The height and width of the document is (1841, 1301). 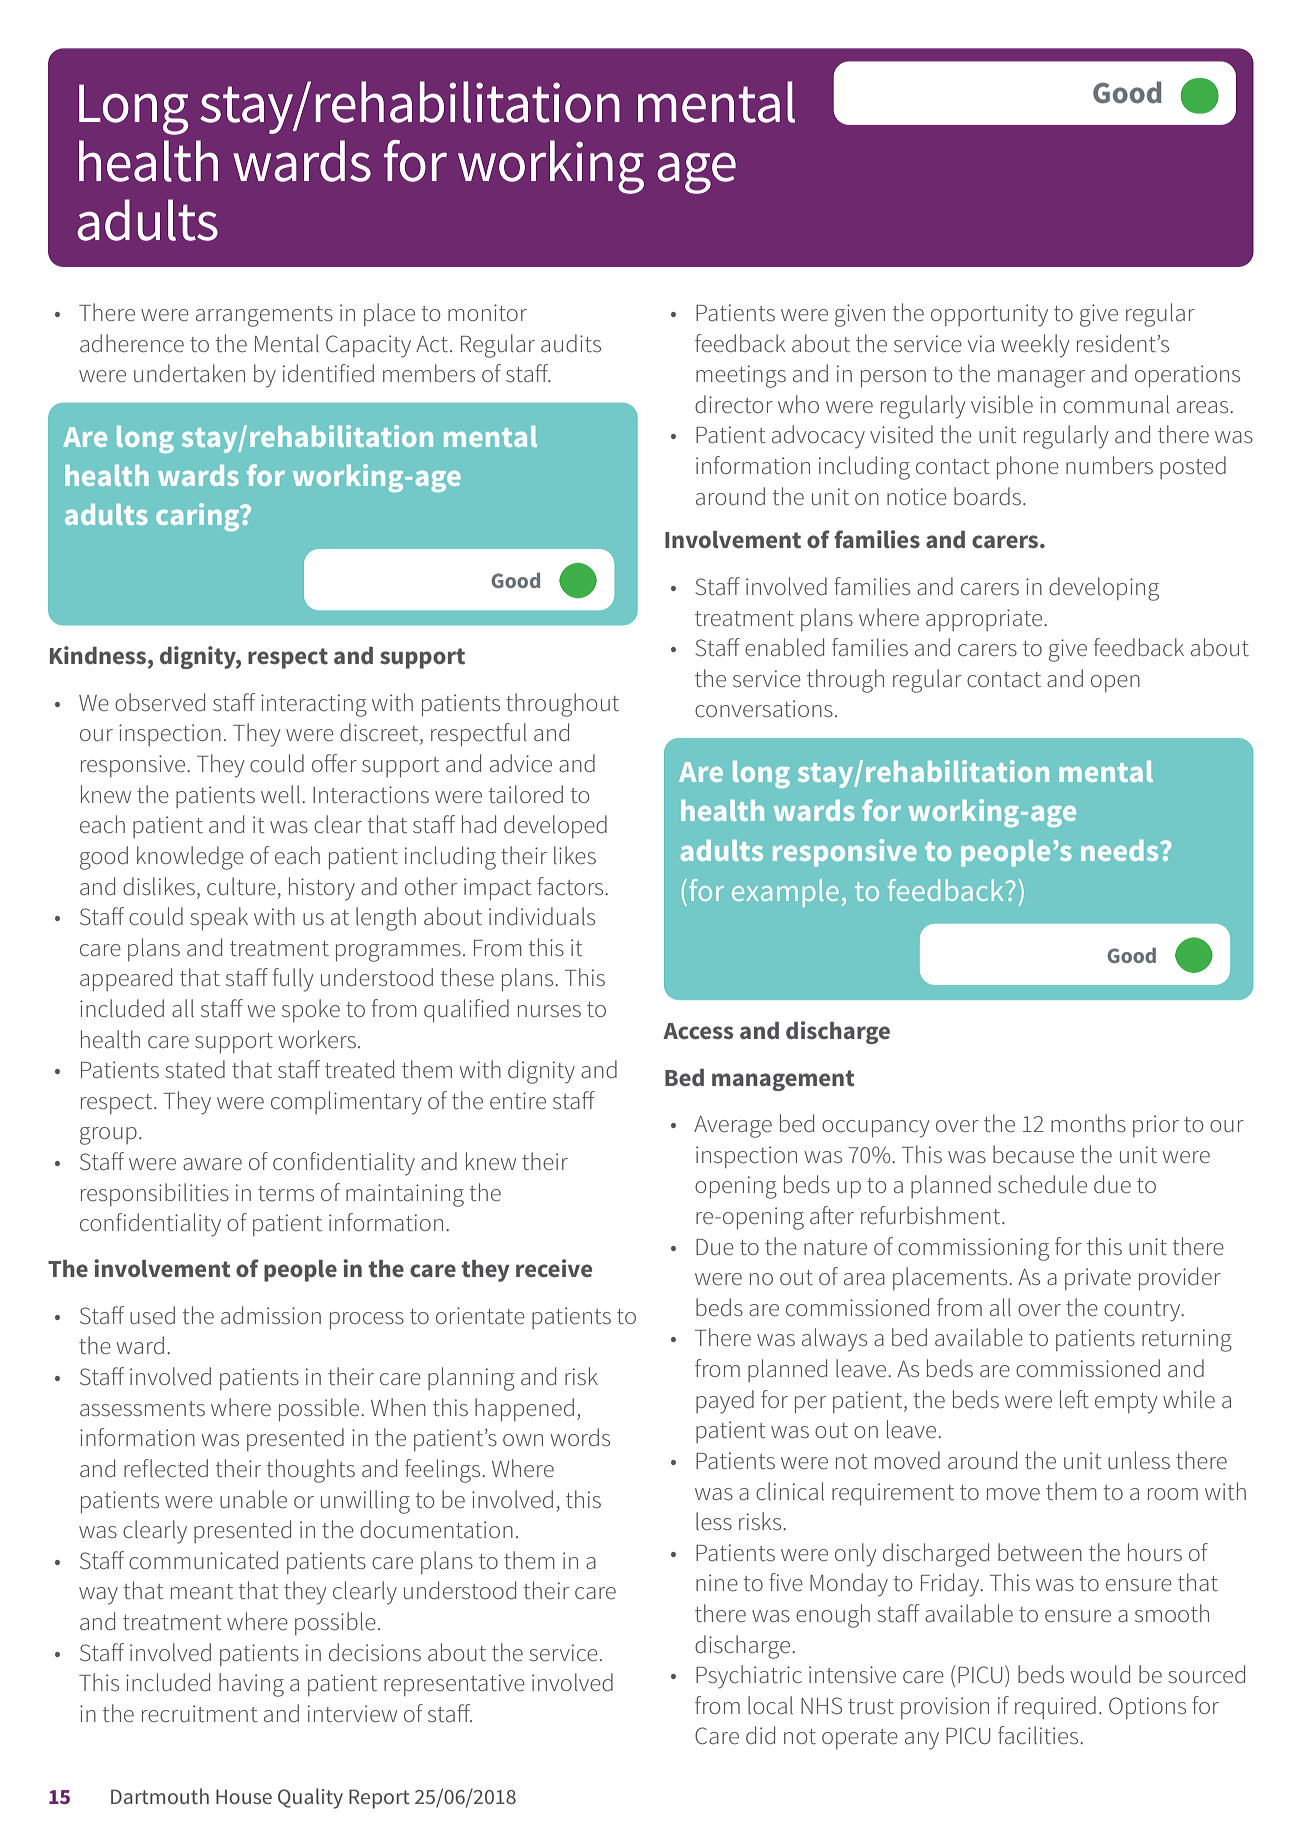 What do you see at coordinates (1088, 1123) in the document?
I see `months` at bounding box center [1088, 1123].
